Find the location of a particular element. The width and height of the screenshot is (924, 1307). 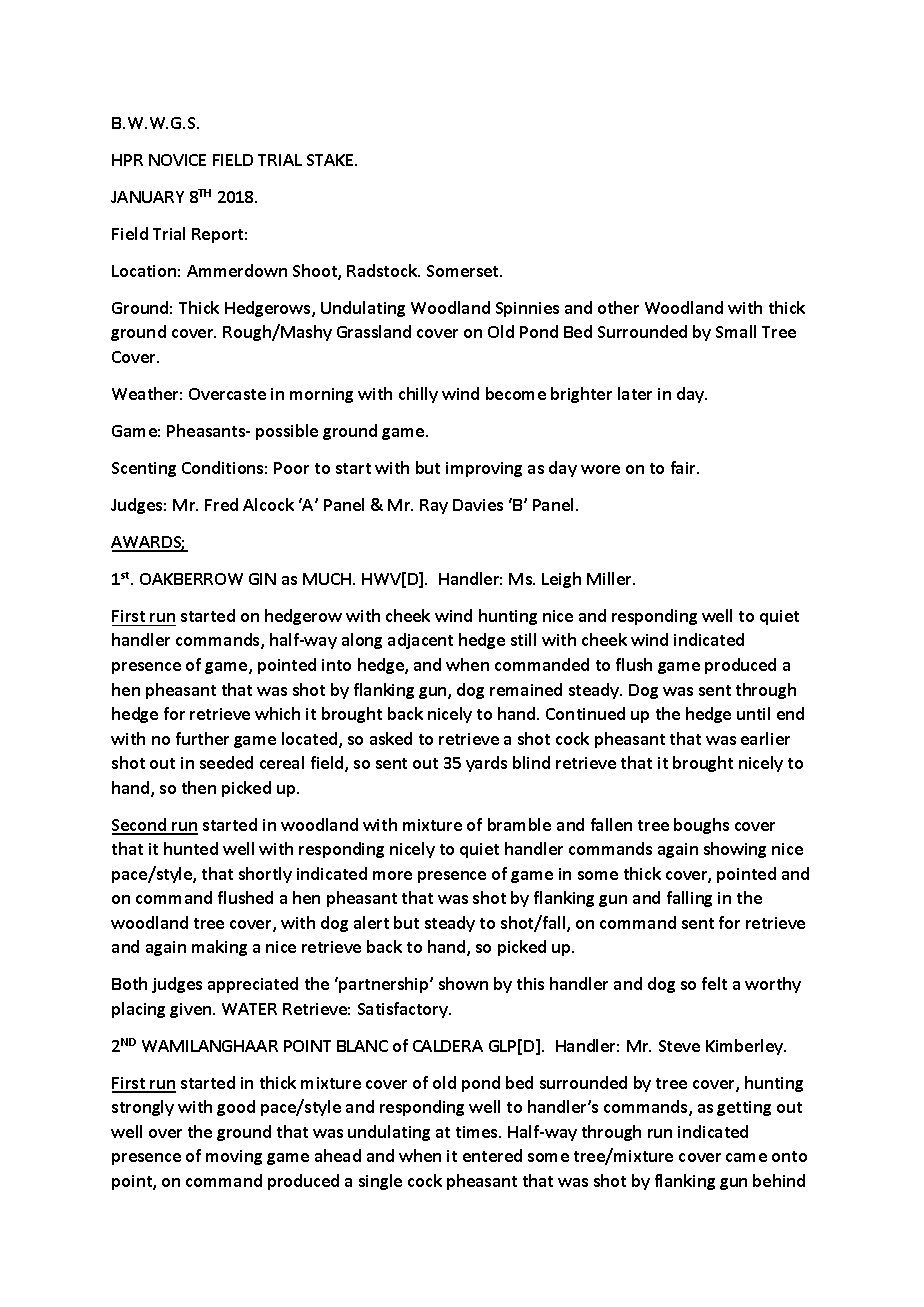

Scenting is located at coordinates (144, 469).
